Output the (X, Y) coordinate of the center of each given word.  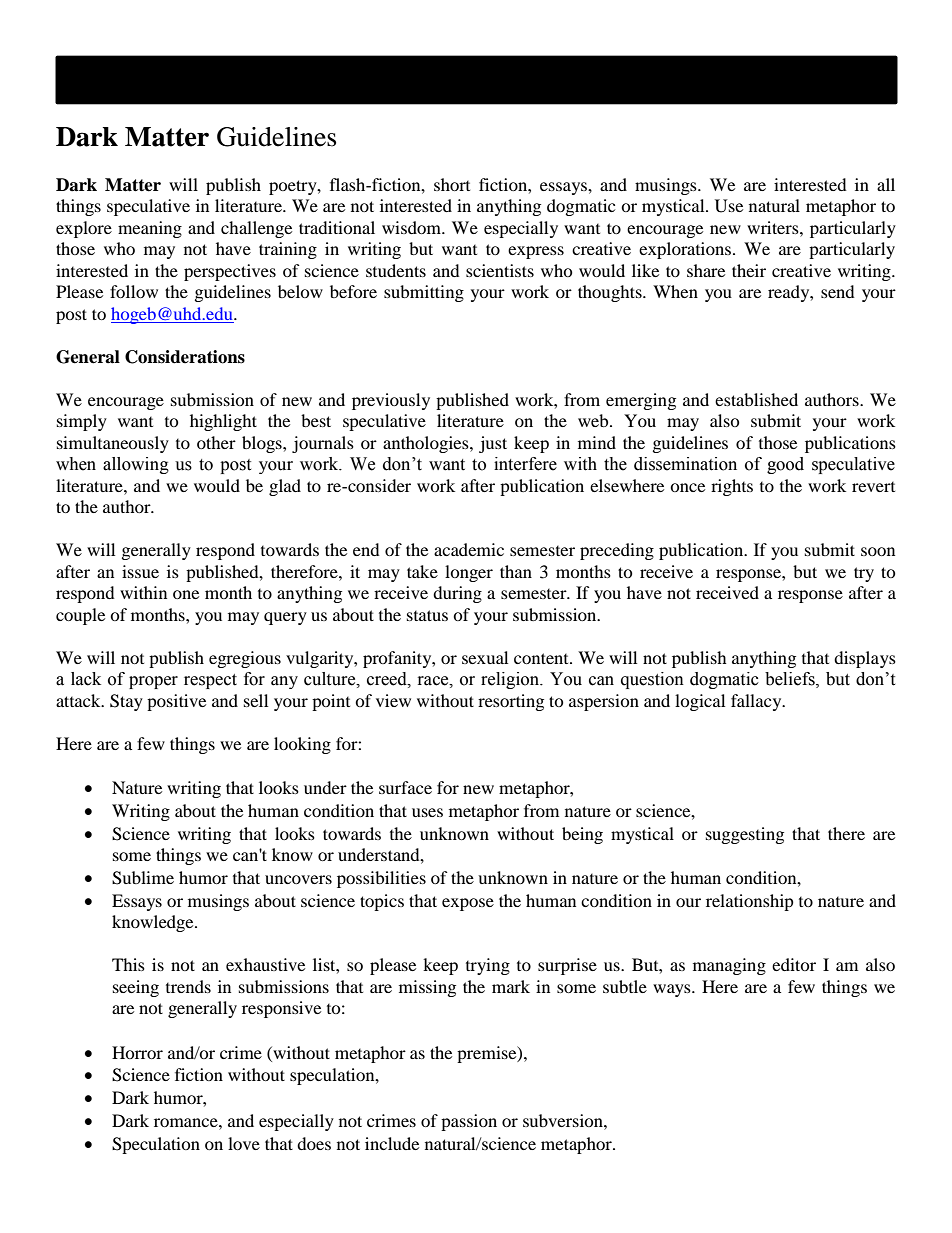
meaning (150, 229)
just (493, 444)
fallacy (757, 702)
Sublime (143, 878)
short (452, 184)
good (785, 465)
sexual (485, 657)
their (749, 270)
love (244, 1143)
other (216, 442)
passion (469, 1122)
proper (153, 682)
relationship (750, 902)
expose (468, 904)
